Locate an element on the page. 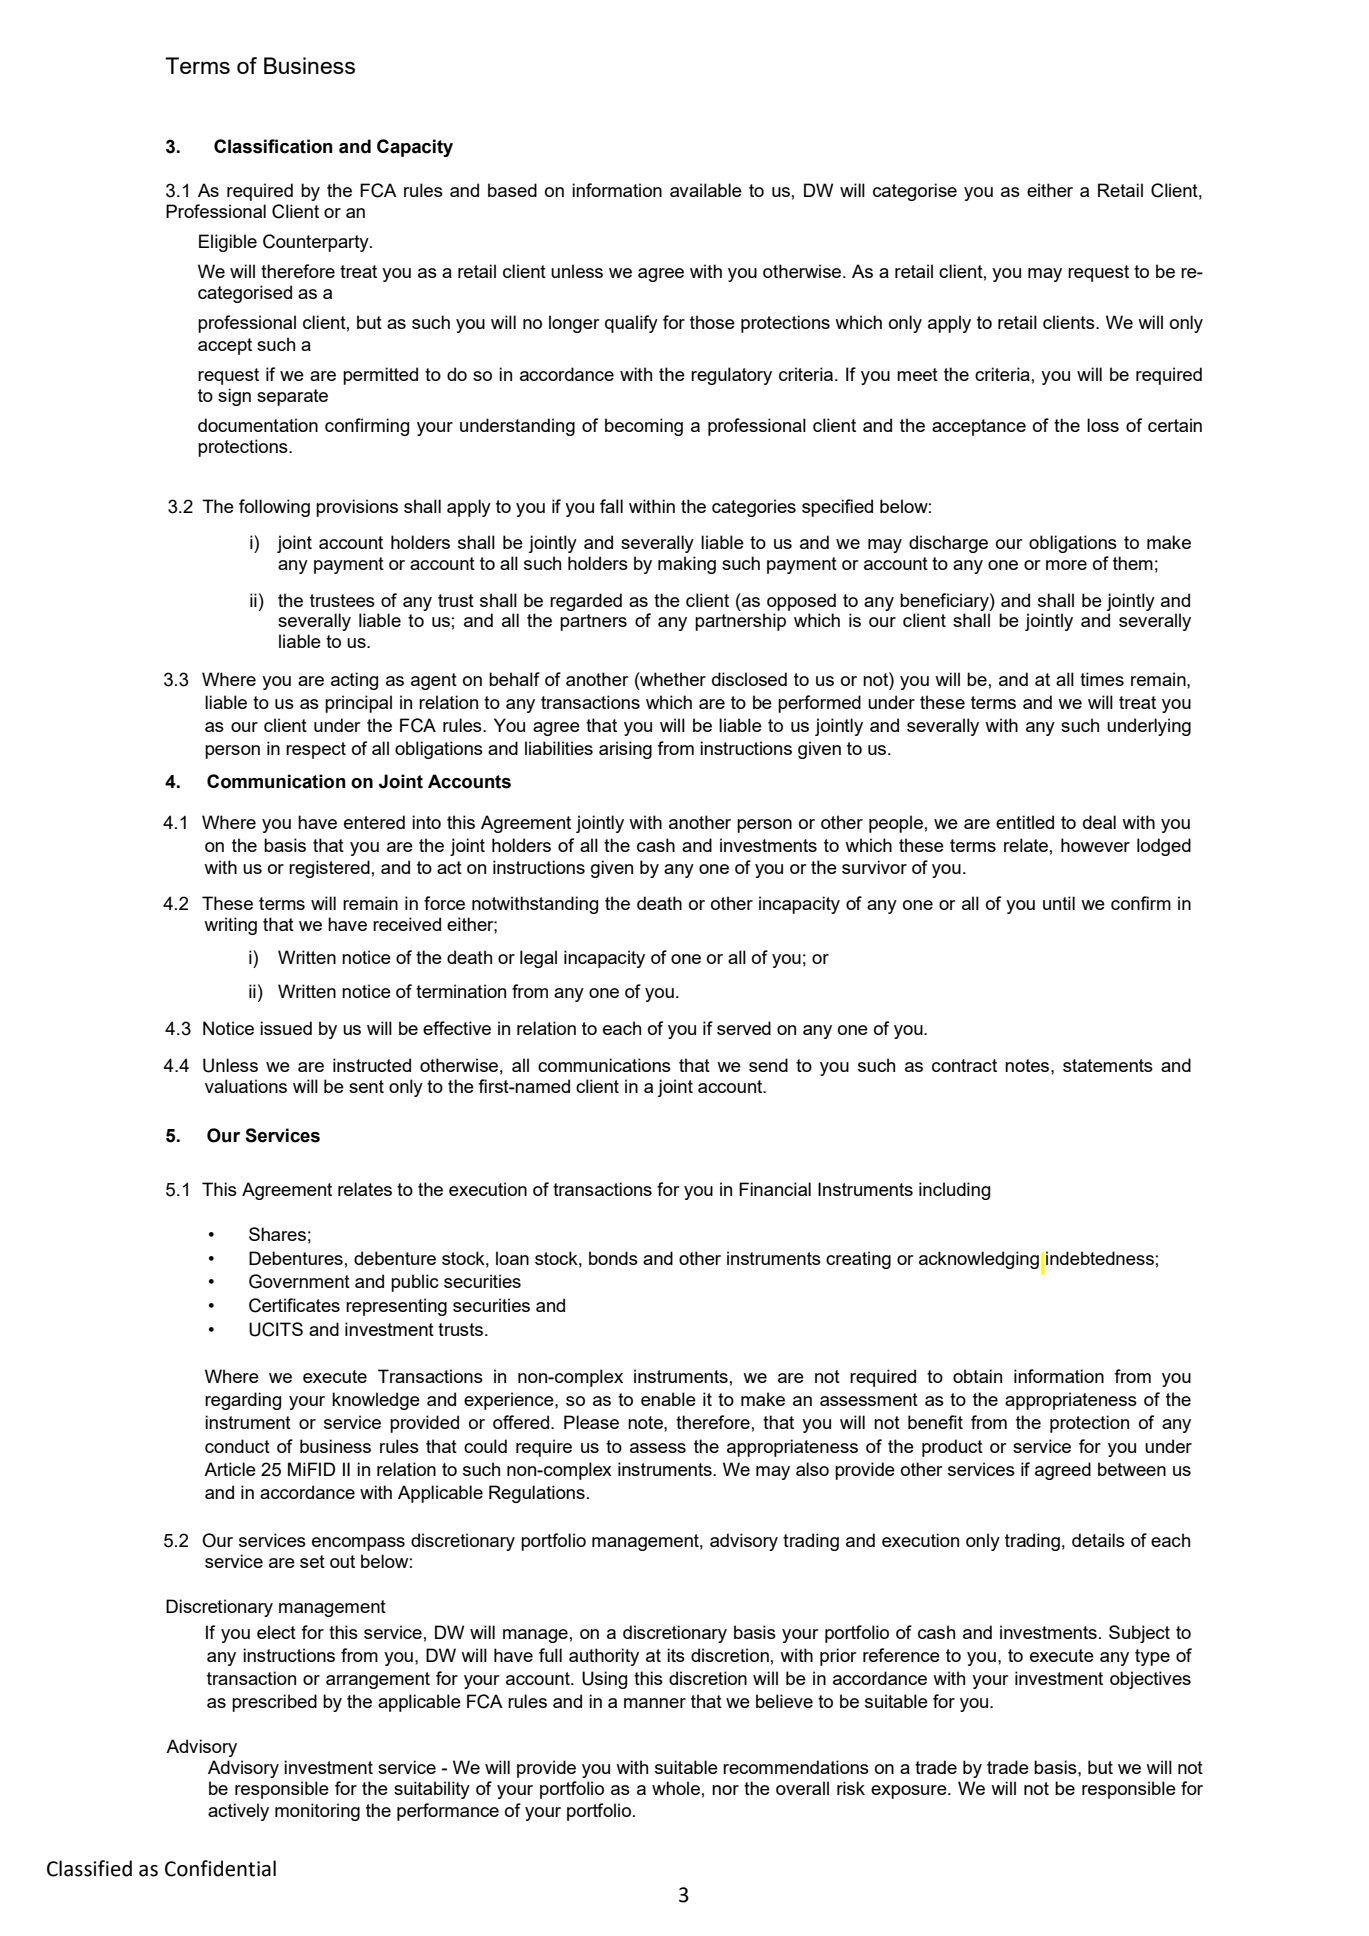 The height and width of the page is (1936, 1369). statements is located at coordinates (1108, 1065).
